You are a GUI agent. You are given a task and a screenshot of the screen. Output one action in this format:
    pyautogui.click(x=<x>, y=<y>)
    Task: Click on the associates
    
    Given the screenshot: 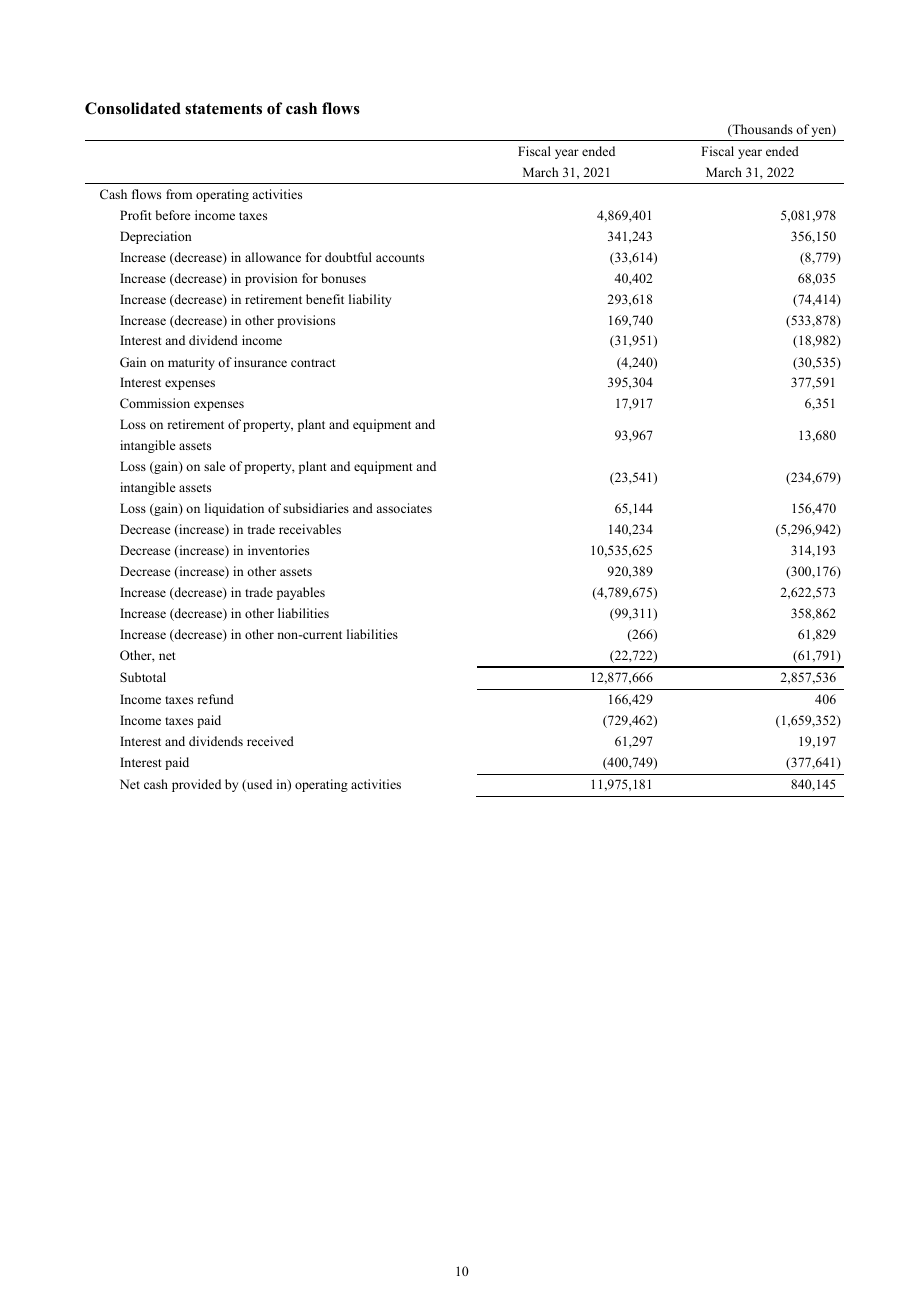 What is the action you would take?
    pyautogui.click(x=404, y=508)
